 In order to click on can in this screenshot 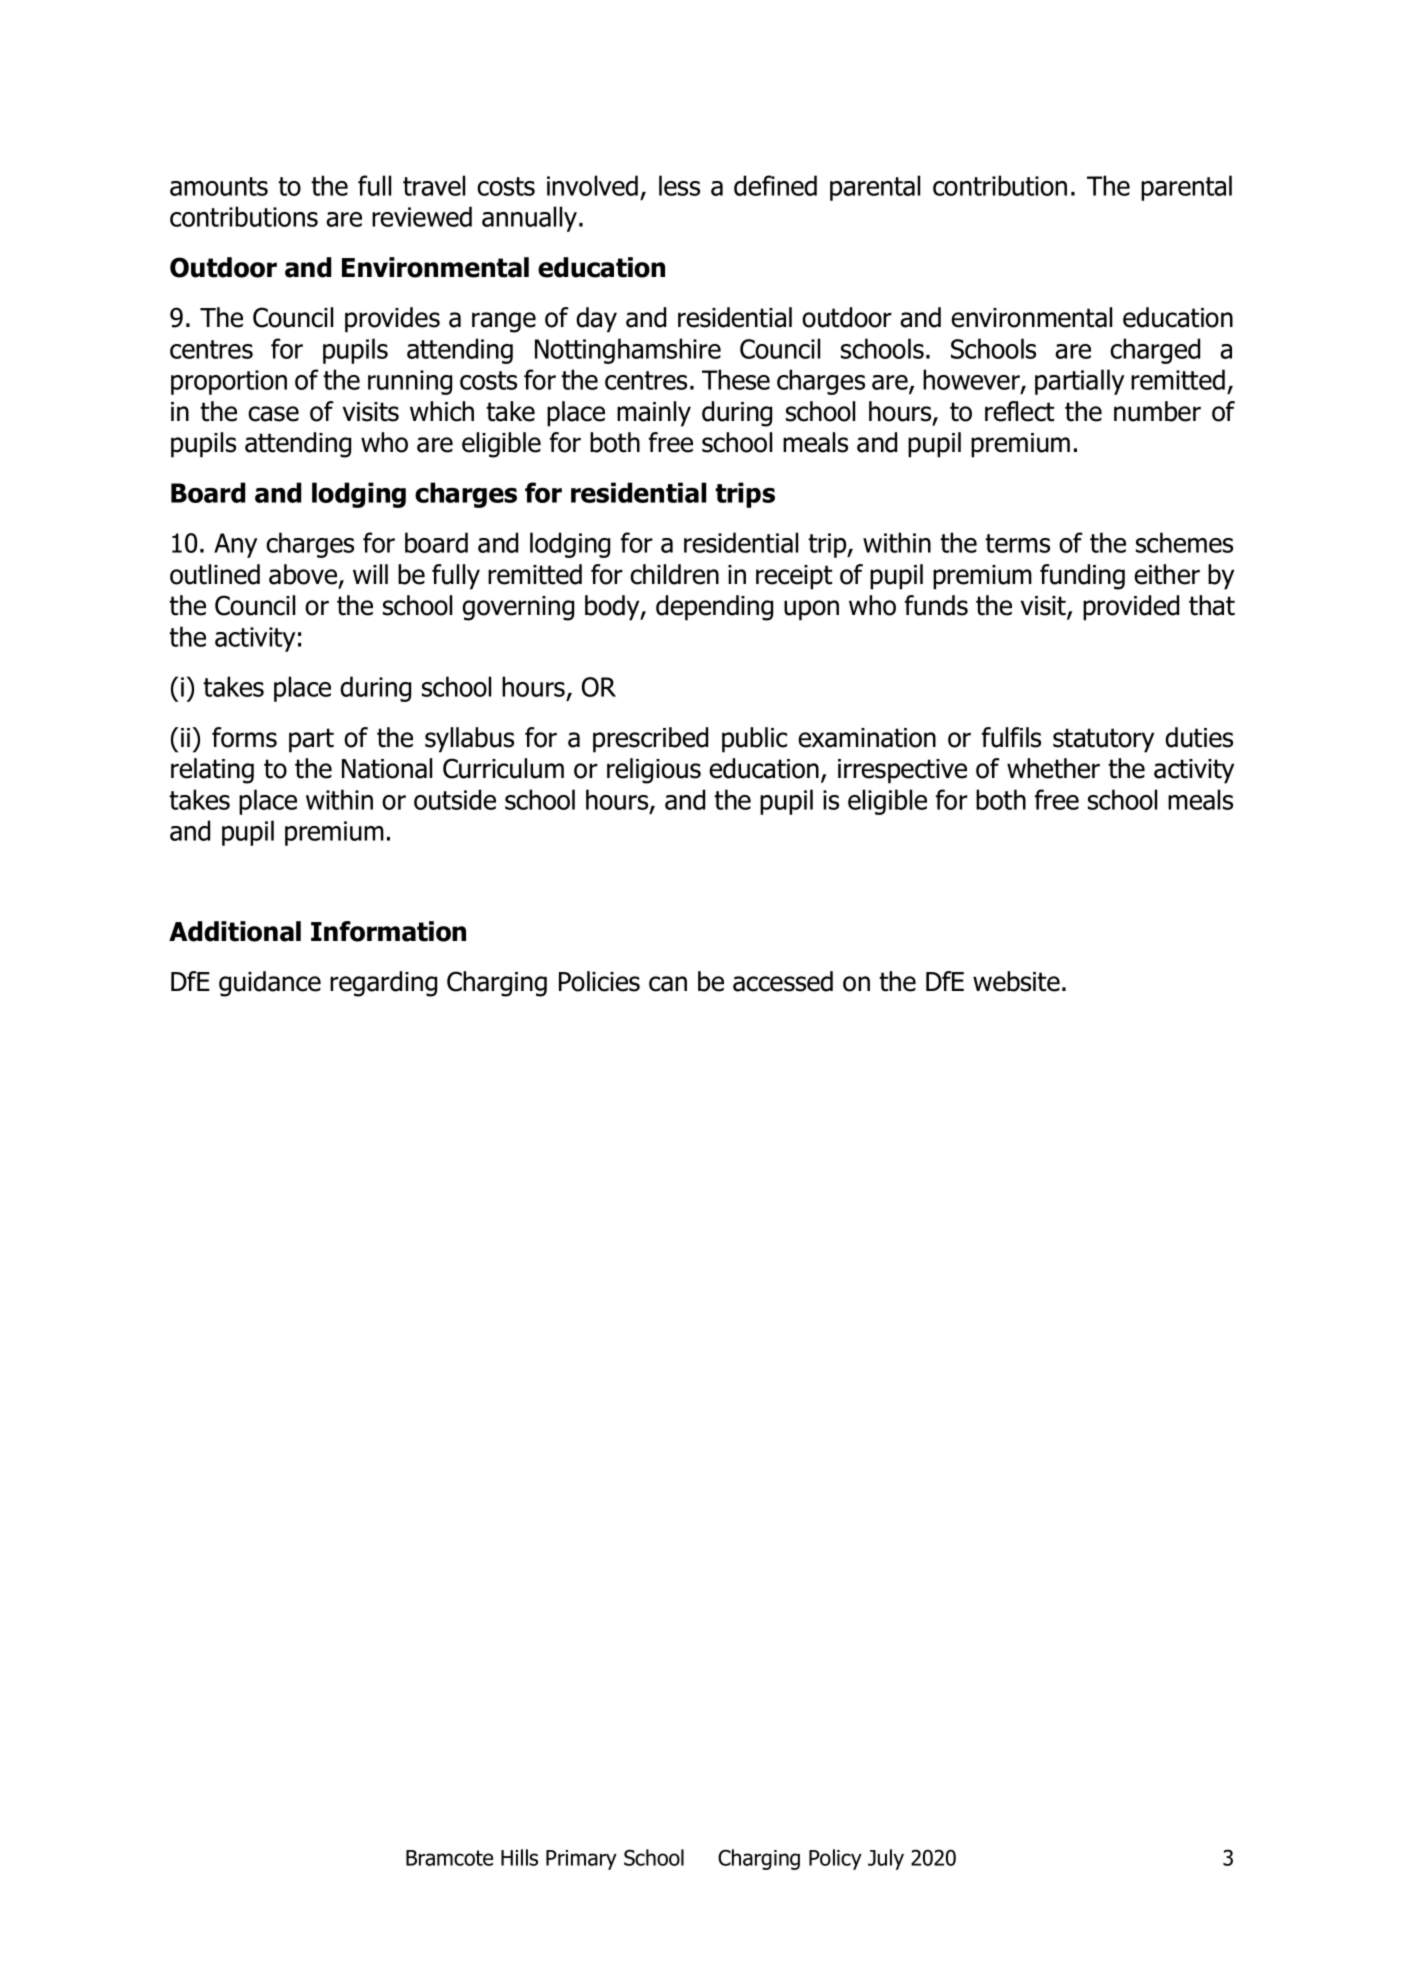, I will do `click(668, 984)`.
